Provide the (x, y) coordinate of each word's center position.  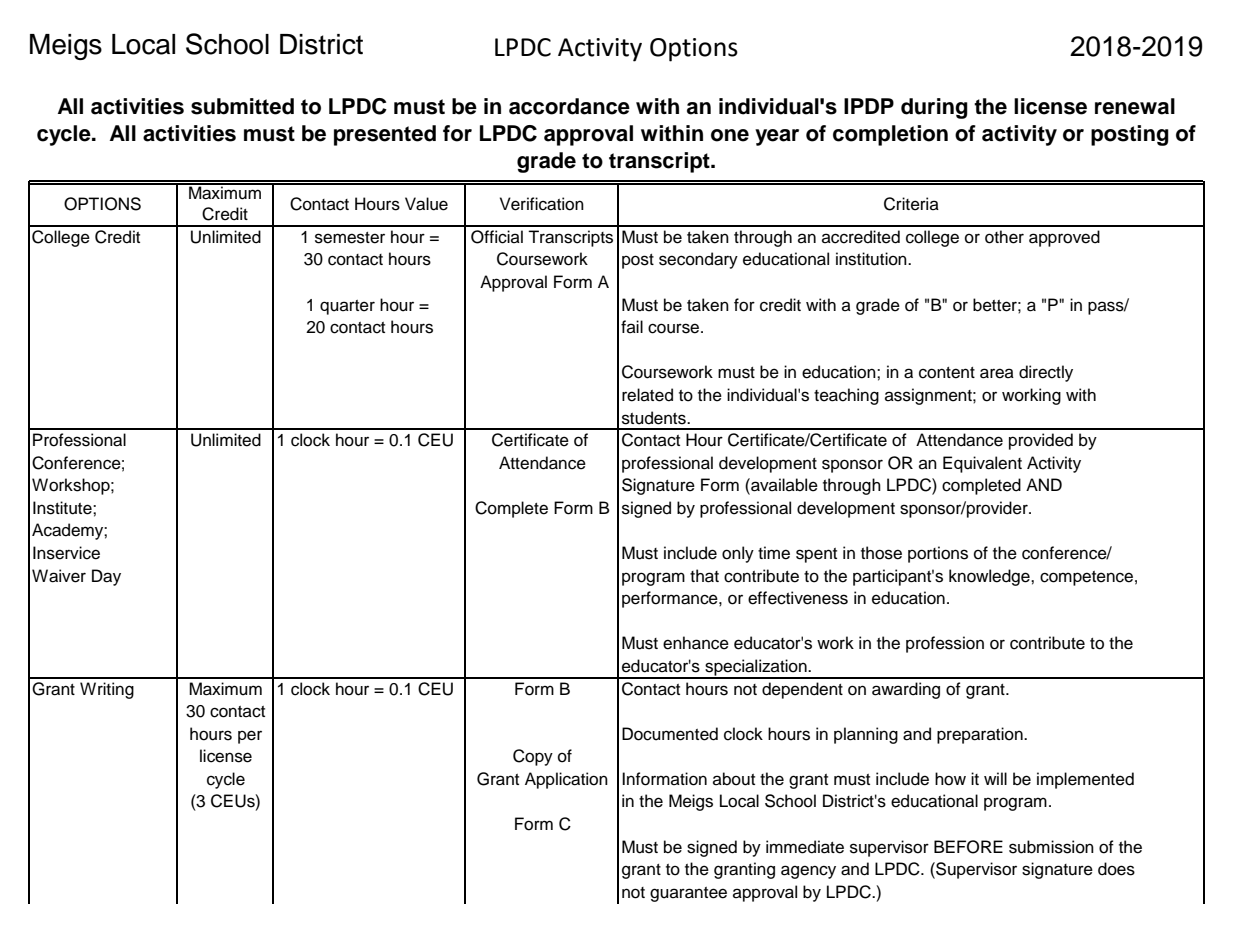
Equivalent (982, 464)
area (997, 373)
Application (566, 780)
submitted (242, 106)
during (934, 108)
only (738, 554)
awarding (906, 690)
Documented (670, 734)
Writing (107, 690)
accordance (569, 106)
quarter (347, 307)
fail (632, 326)
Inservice (66, 553)
